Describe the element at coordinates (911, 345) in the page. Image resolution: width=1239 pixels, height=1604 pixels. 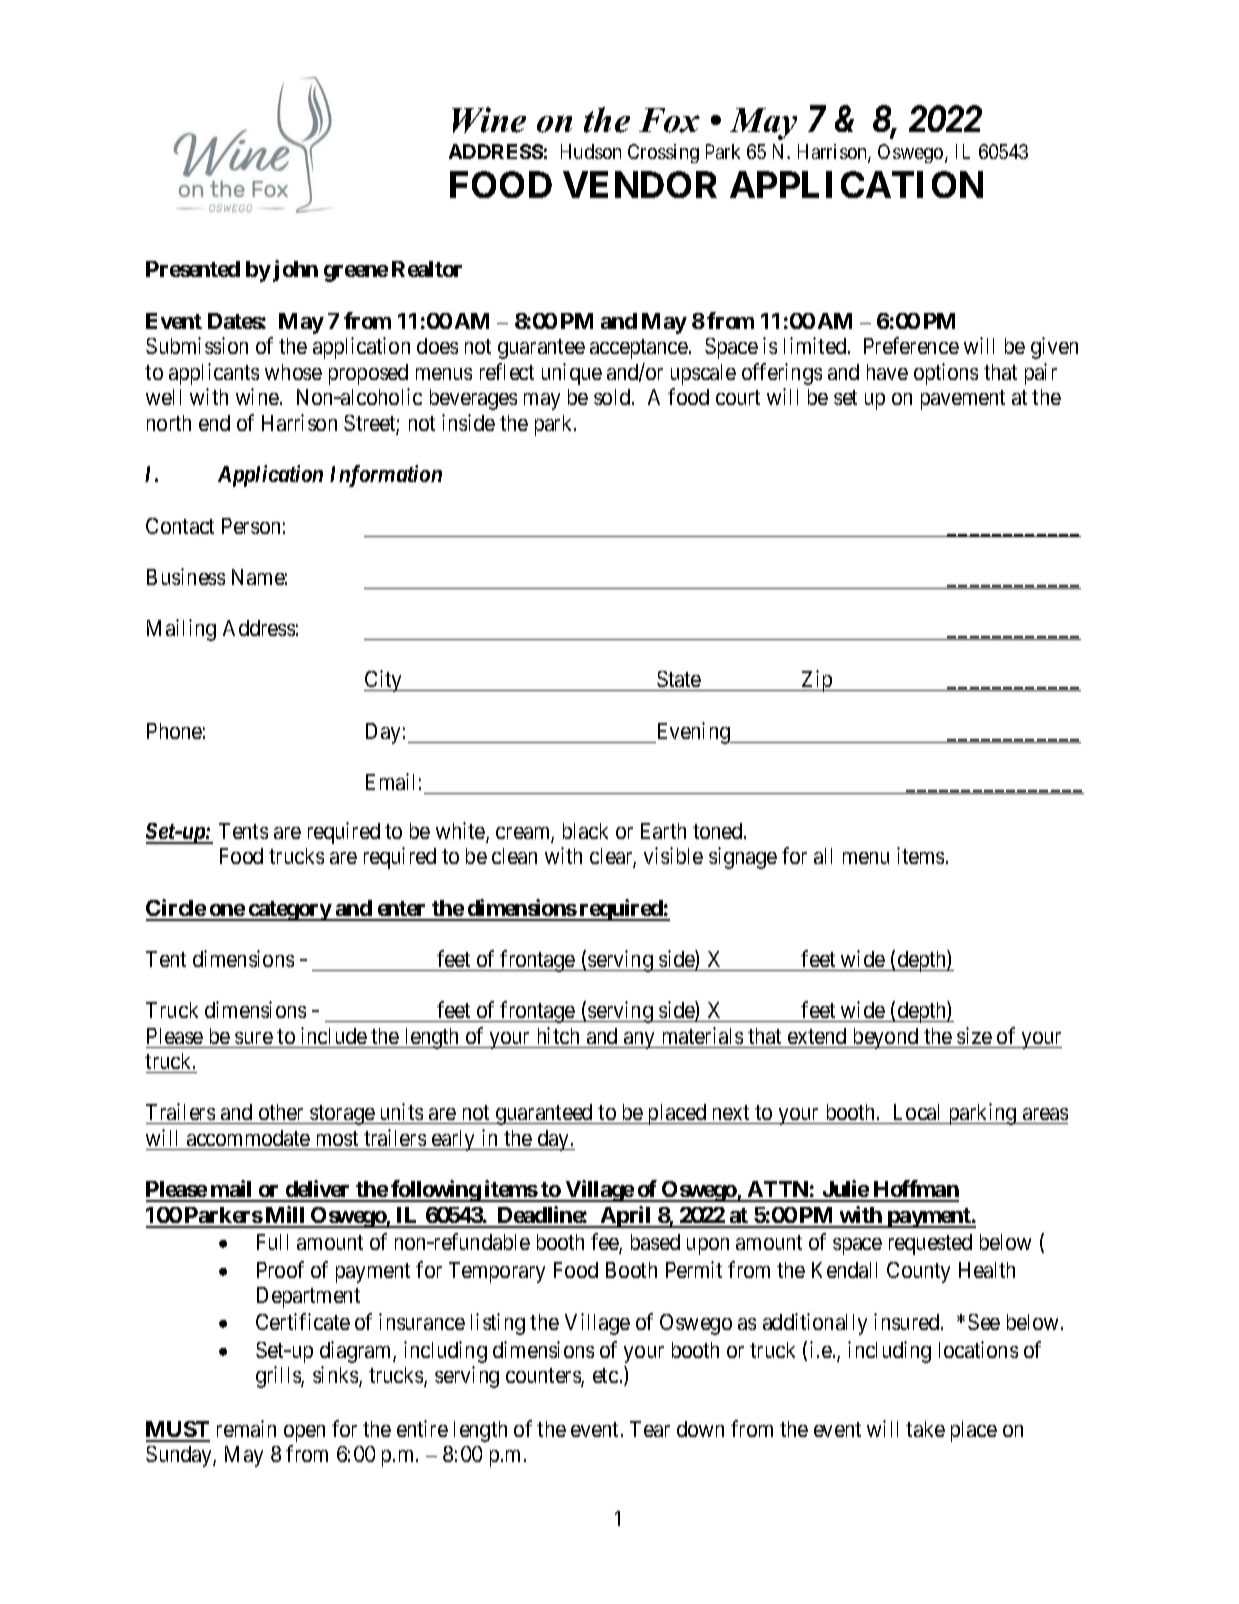
I see `Preference` at that location.
